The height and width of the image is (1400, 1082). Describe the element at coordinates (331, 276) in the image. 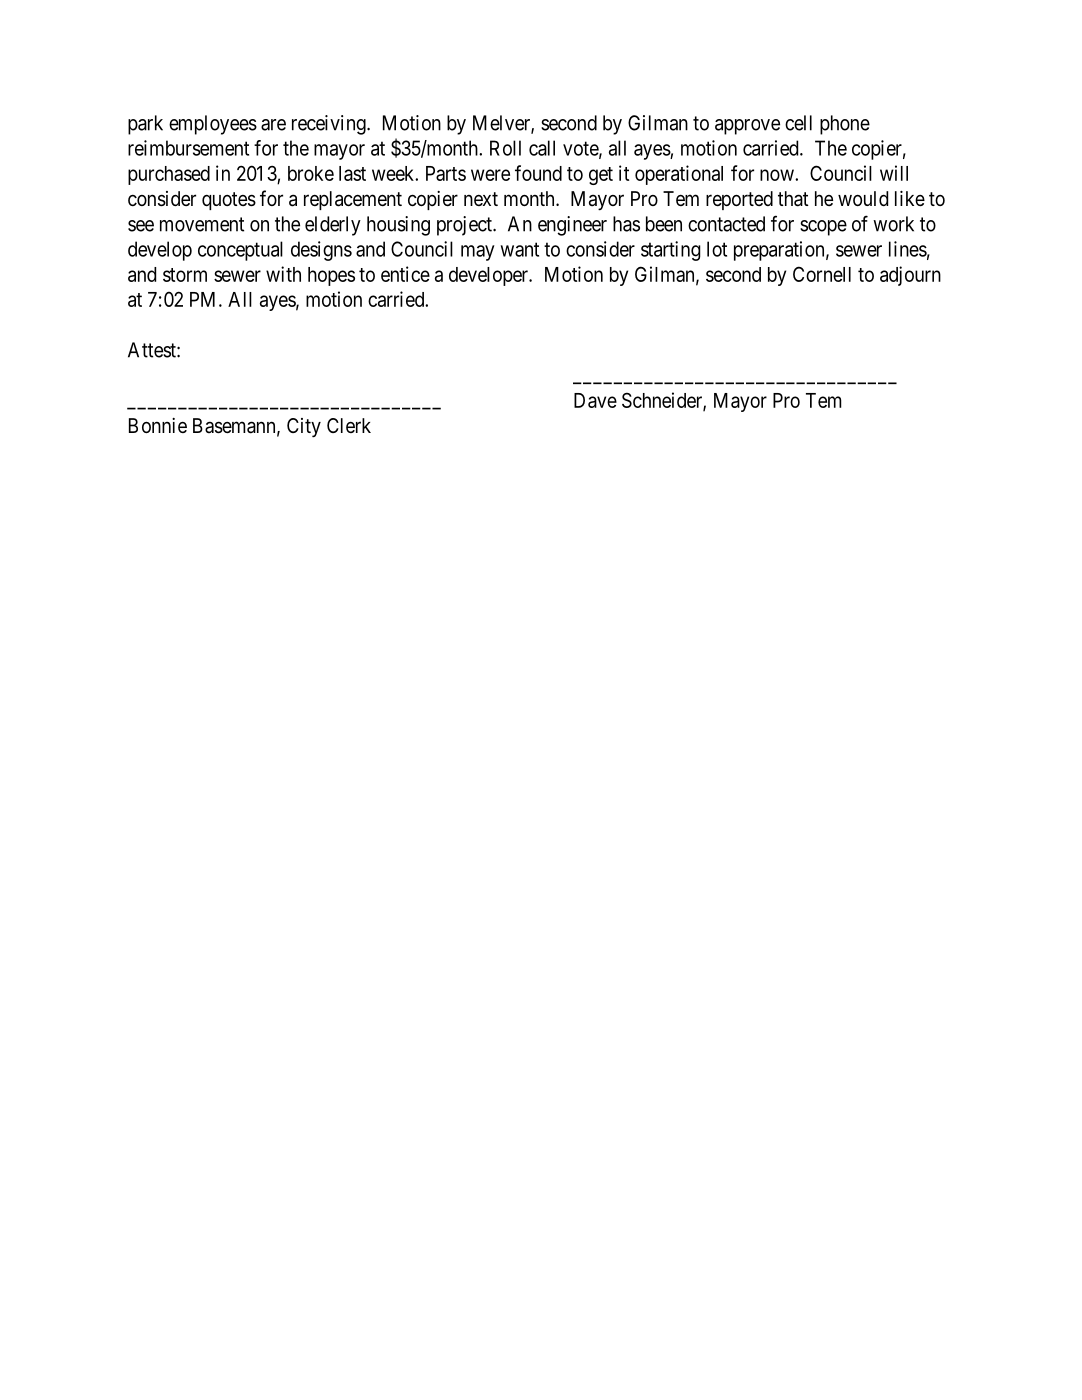

I see `hopes` at that location.
